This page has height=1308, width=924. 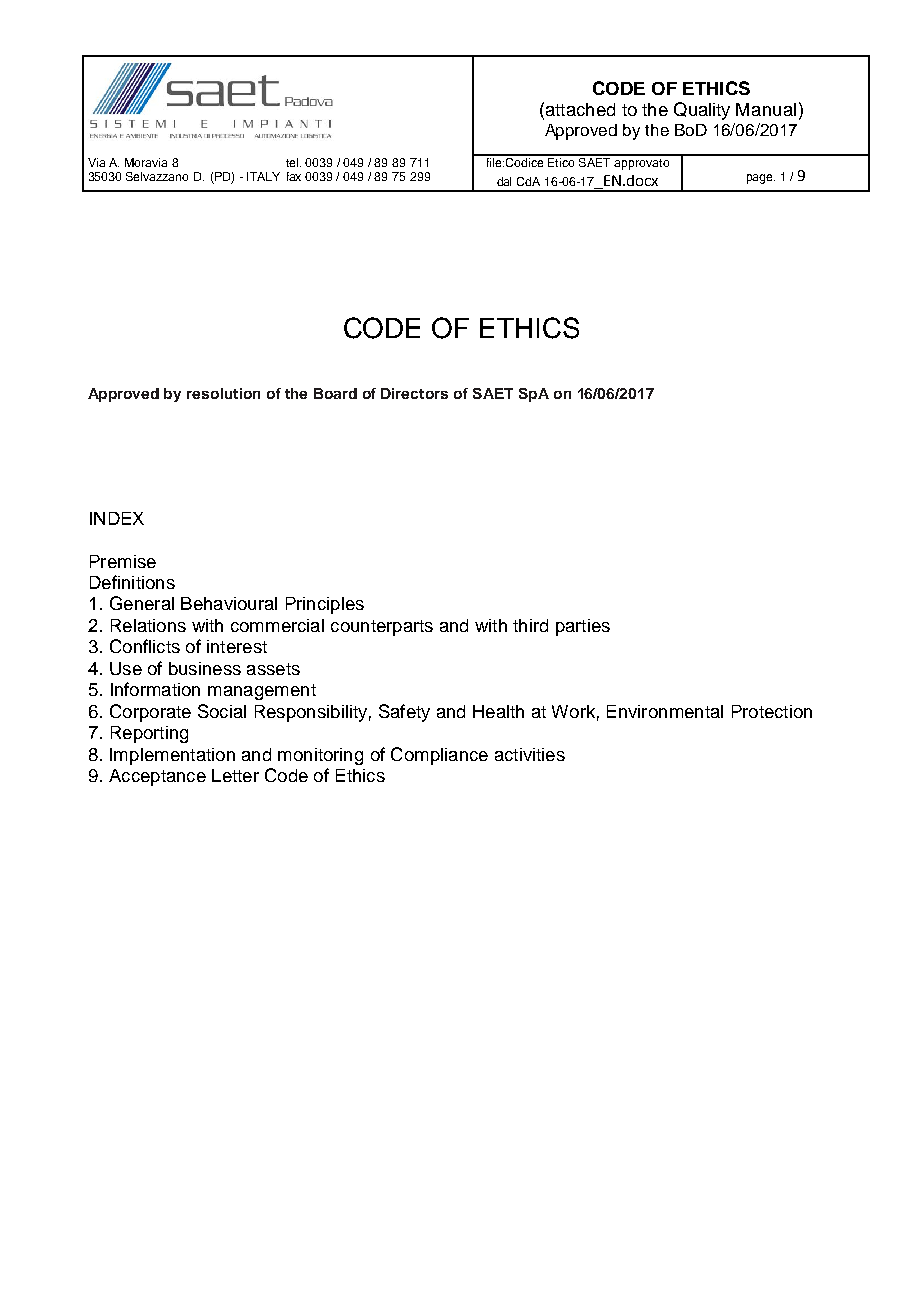 What do you see at coordinates (123, 561) in the page?
I see `Premise` at bounding box center [123, 561].
